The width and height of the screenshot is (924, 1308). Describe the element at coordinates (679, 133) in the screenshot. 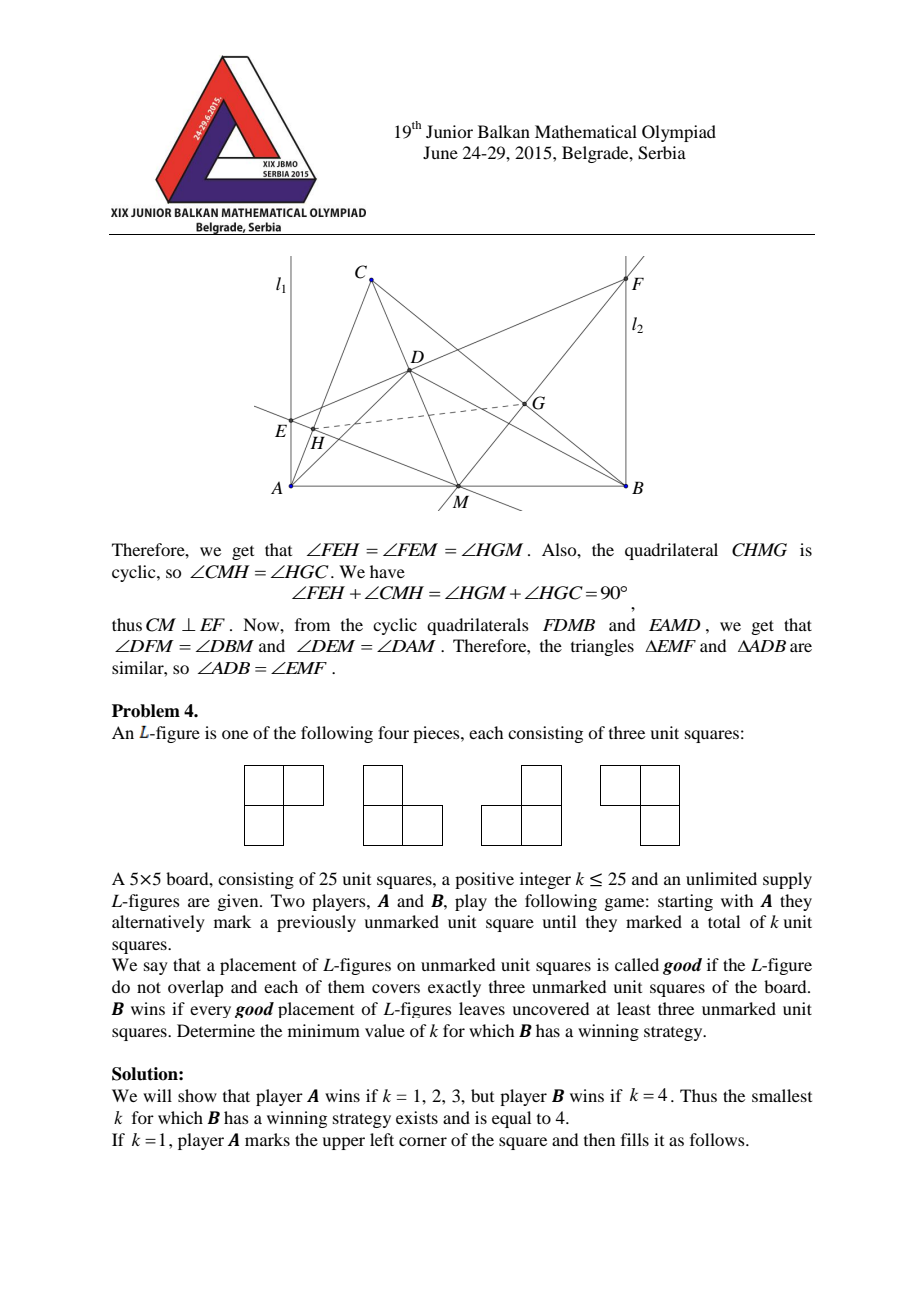

I see `Olympiad` at that location.
